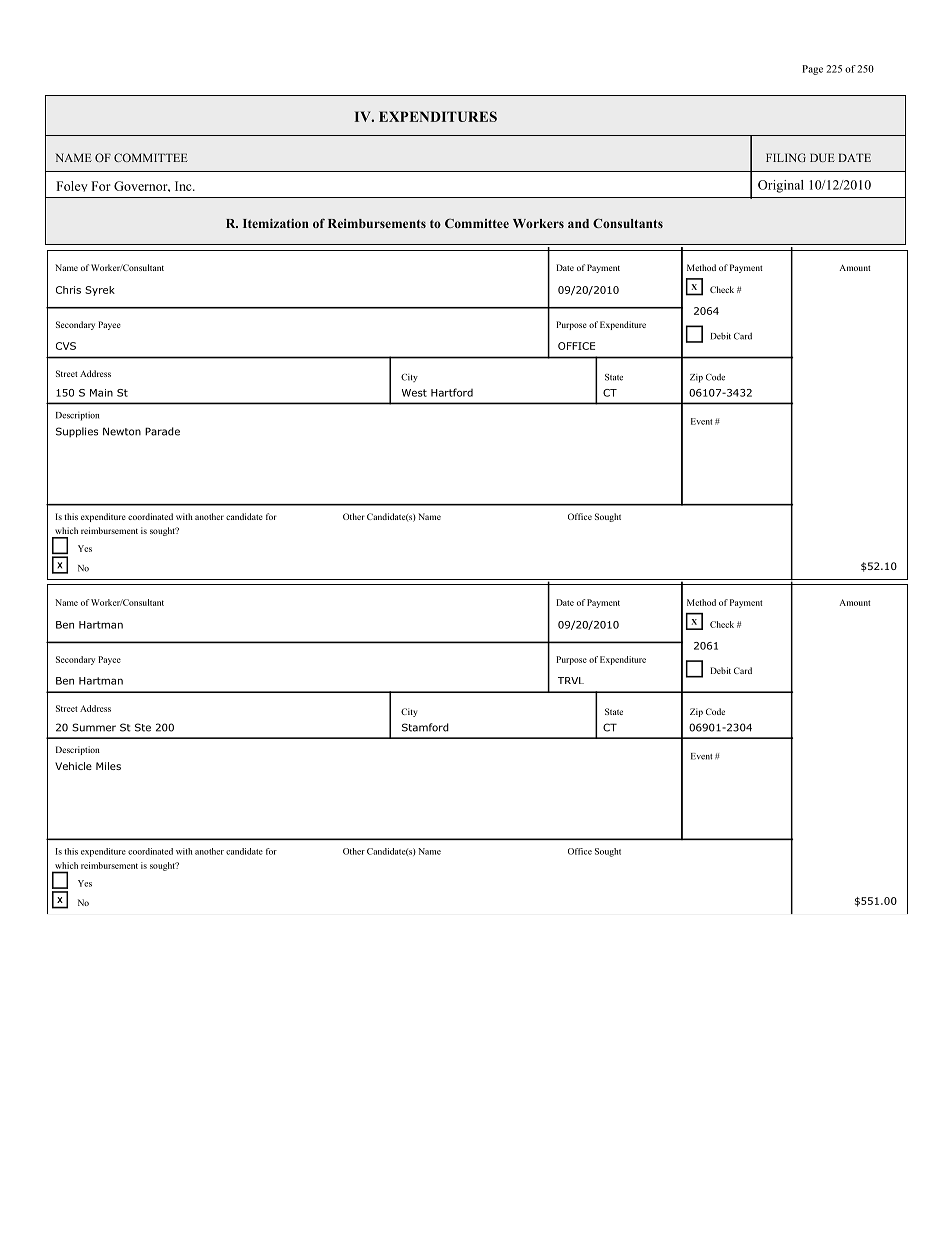 The width and height of the screenshot is (952, 1233). I want to click on Inc, so click(184, 186).
